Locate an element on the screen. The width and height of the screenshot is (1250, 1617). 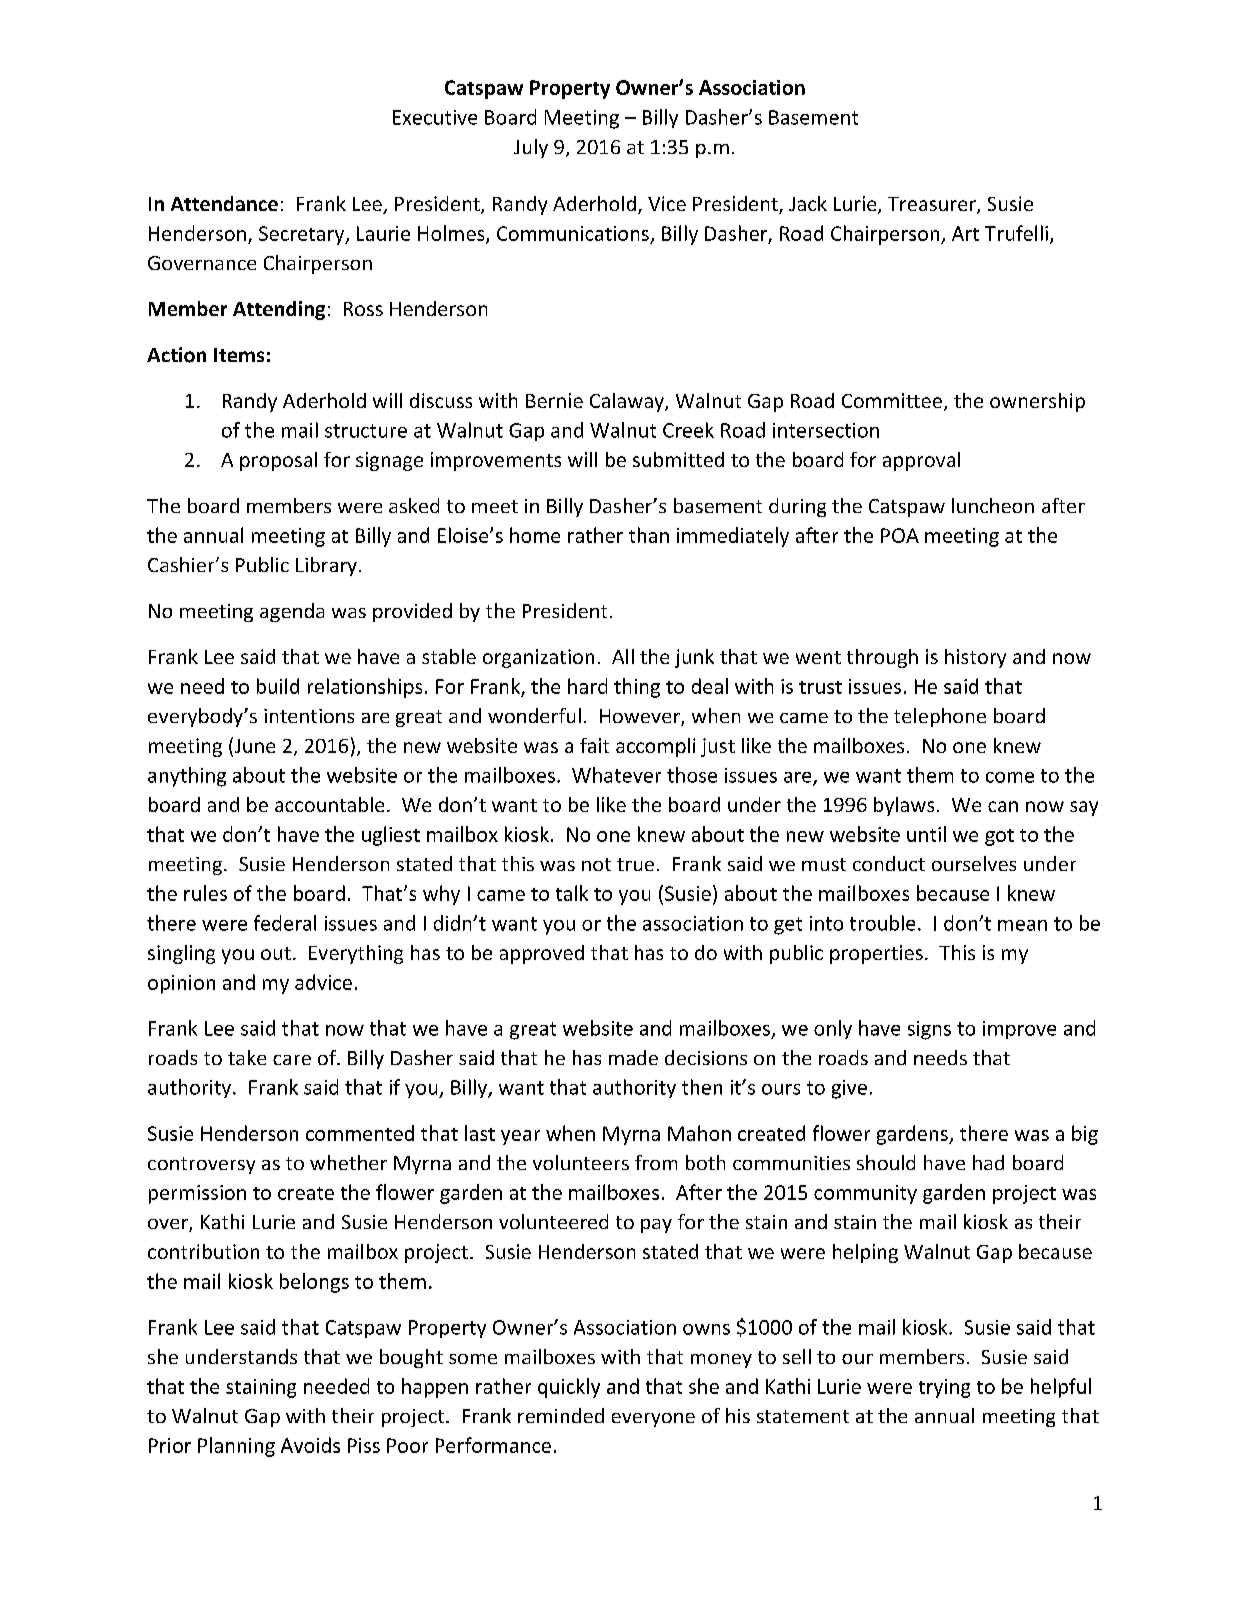
everyone is located at coordinates (653, 1420).
